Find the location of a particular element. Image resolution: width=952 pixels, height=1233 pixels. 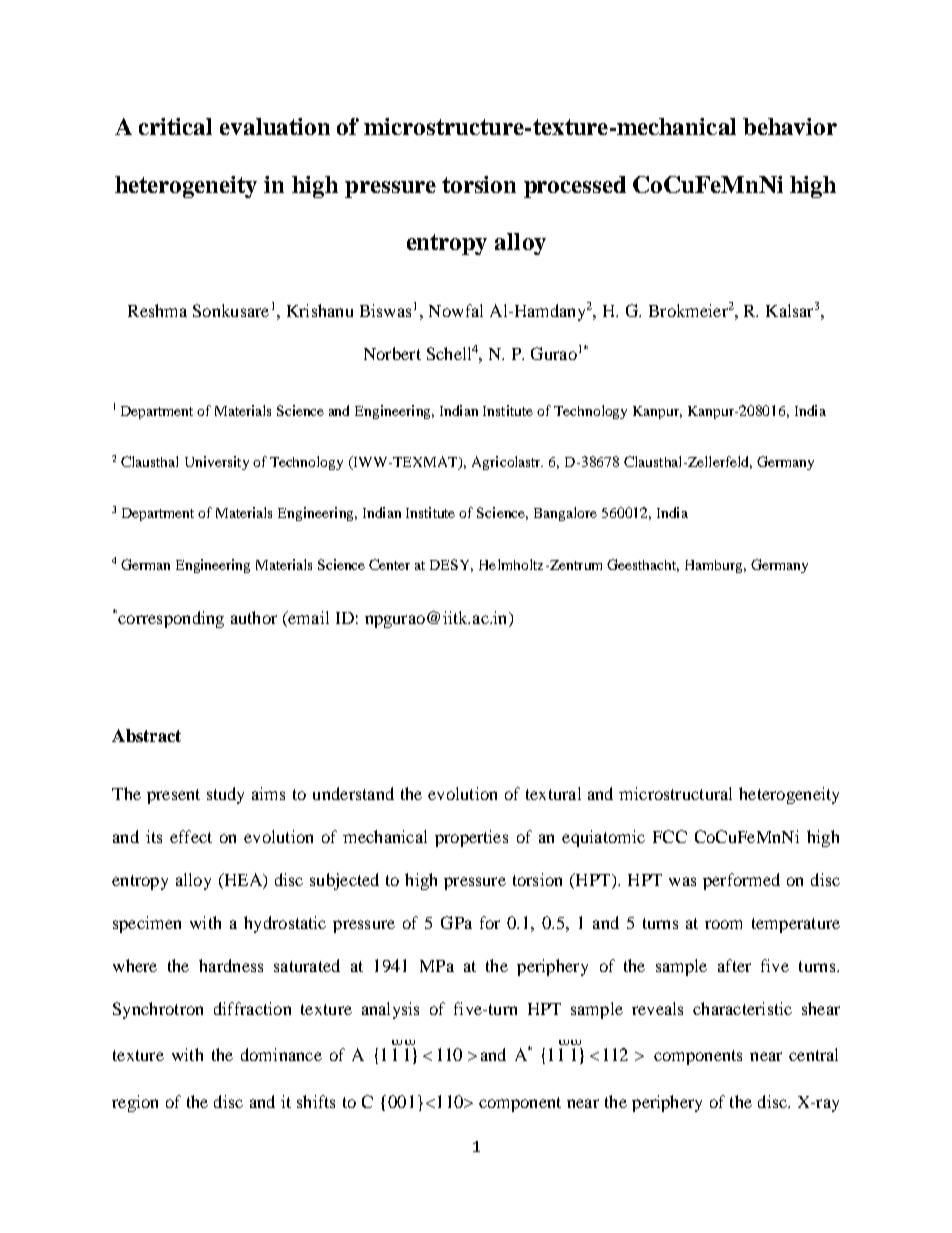

critical is located at coordinates (175, 126).
